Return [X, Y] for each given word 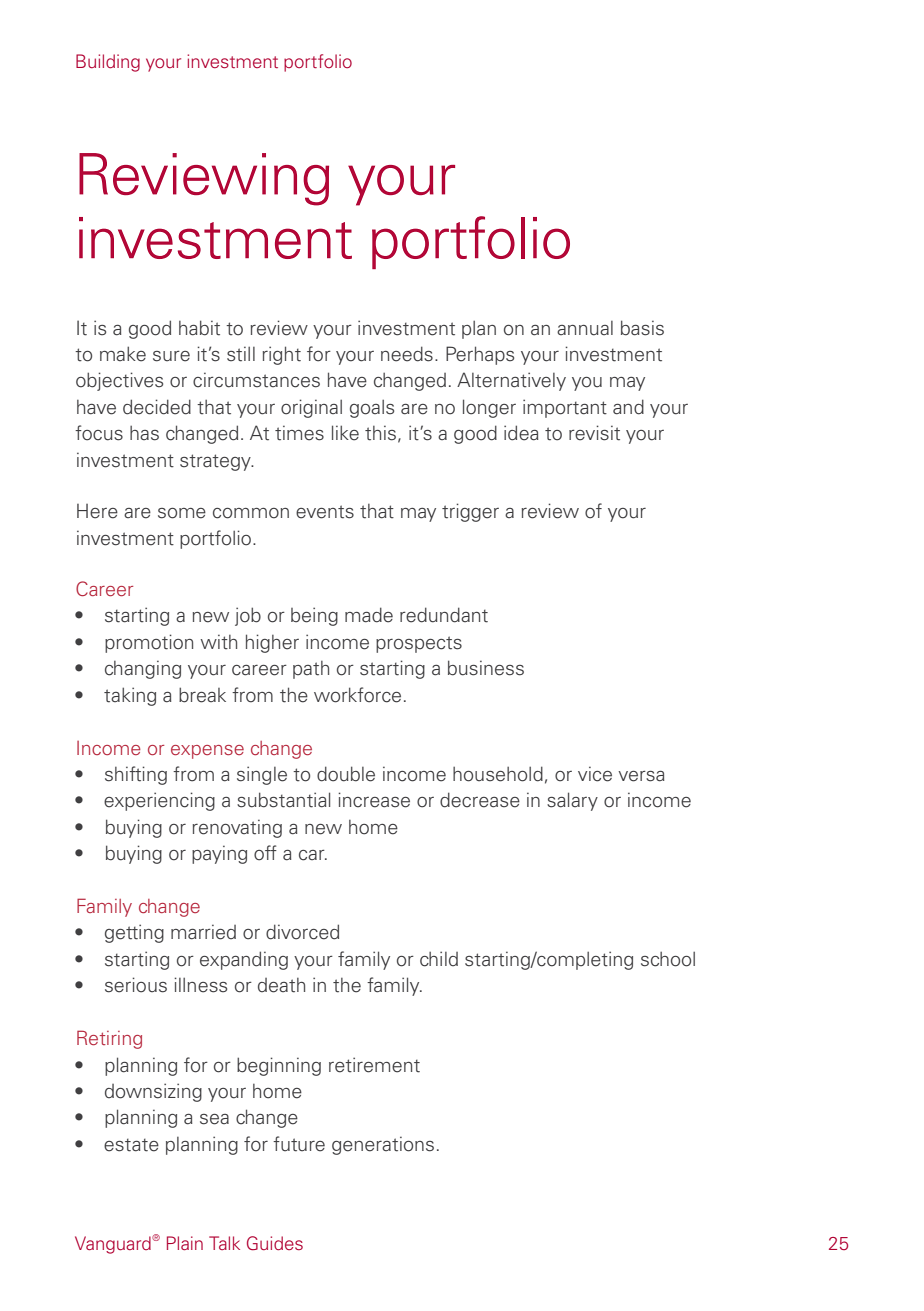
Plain [185, 1243]
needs [407, 354]
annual [585, 328]
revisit [594, 433]
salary [572, 801]
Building [108, 63]
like [345, 433]
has [144, 433]
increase [374, 800]
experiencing [159, 801]
